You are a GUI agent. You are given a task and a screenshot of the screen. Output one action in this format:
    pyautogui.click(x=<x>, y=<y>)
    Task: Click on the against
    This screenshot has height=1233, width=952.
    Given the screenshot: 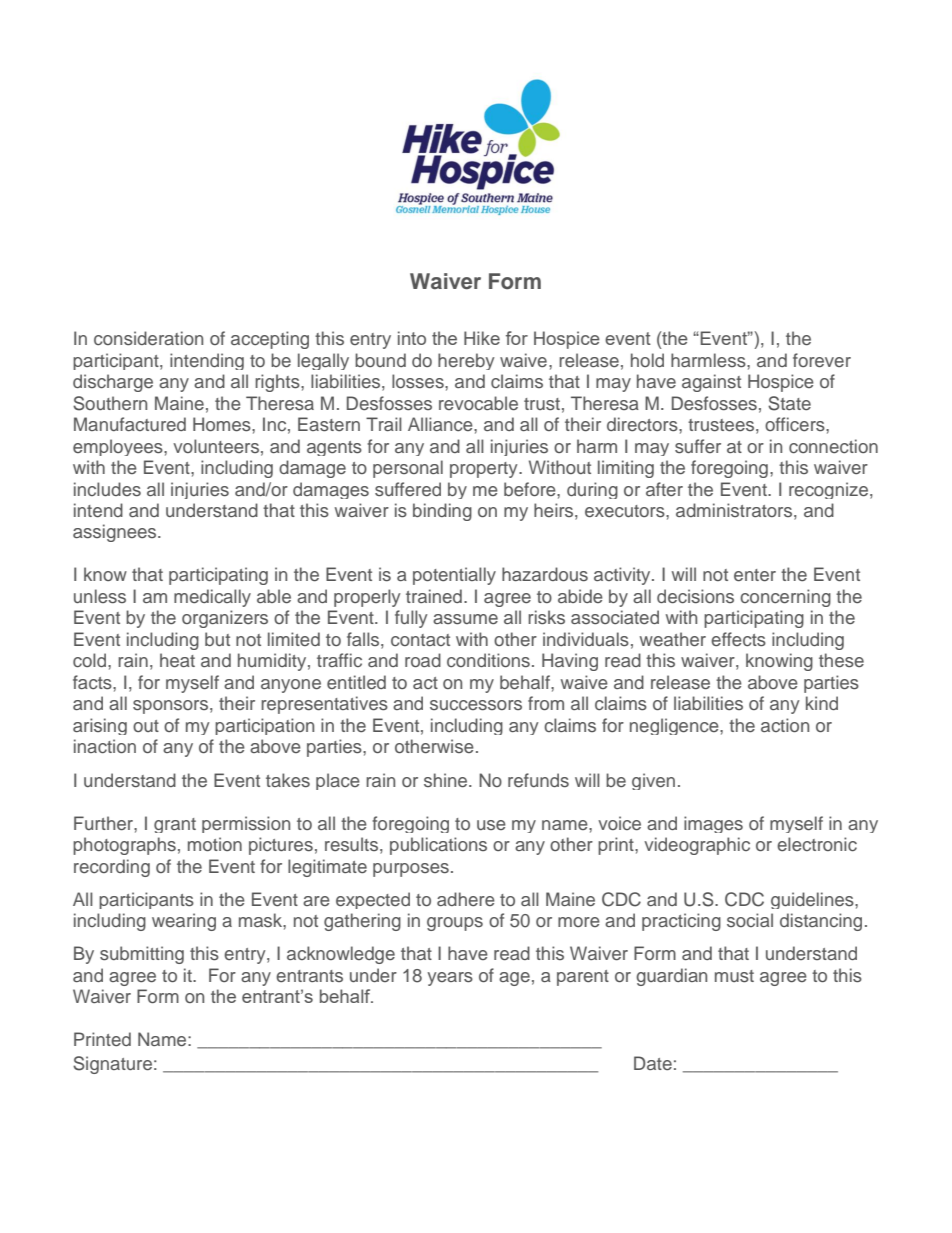 What is the action you would take?
    pyautogui.click(x=711, y=383)
